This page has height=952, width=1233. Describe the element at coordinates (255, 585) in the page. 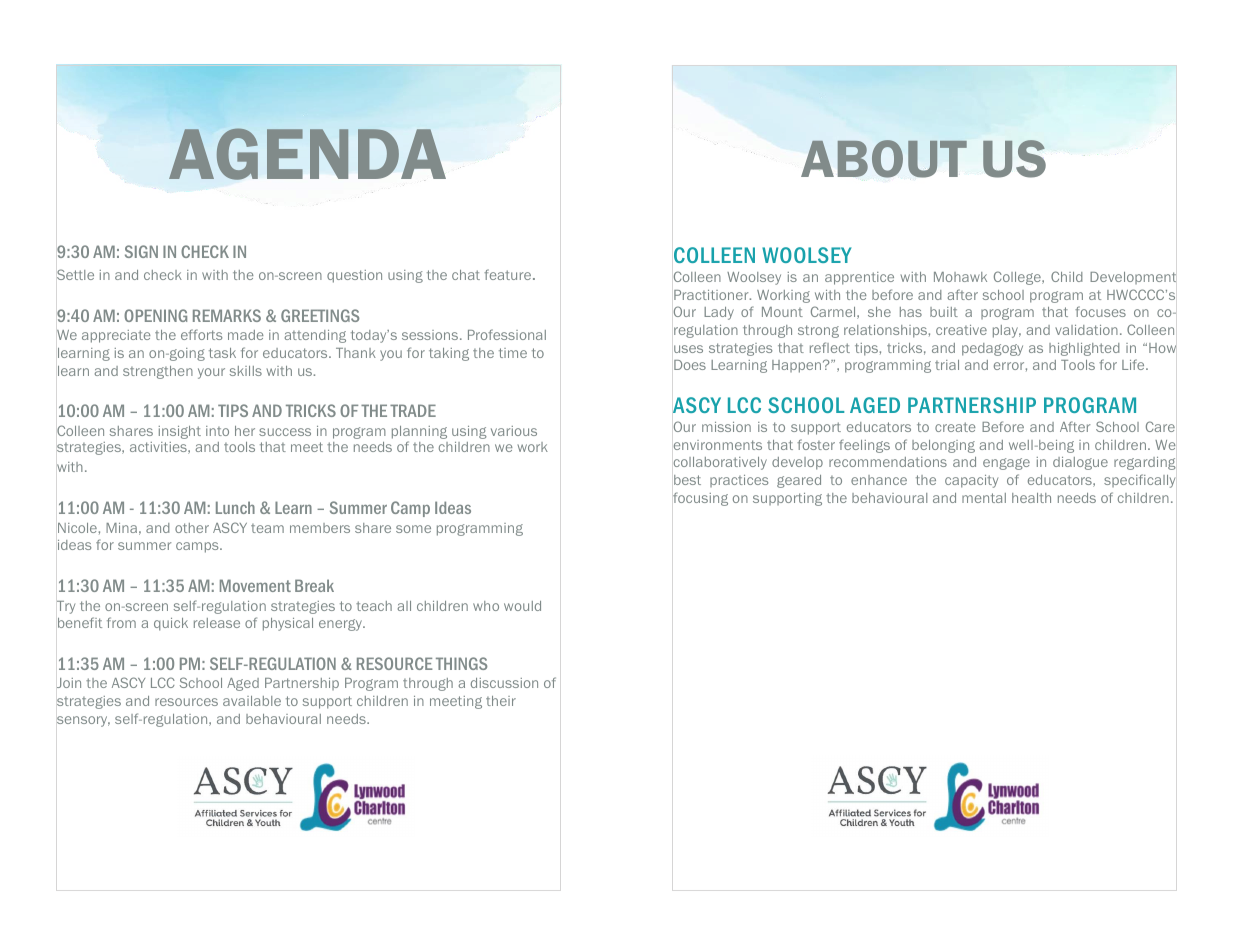

I see `Movement` at that location.
